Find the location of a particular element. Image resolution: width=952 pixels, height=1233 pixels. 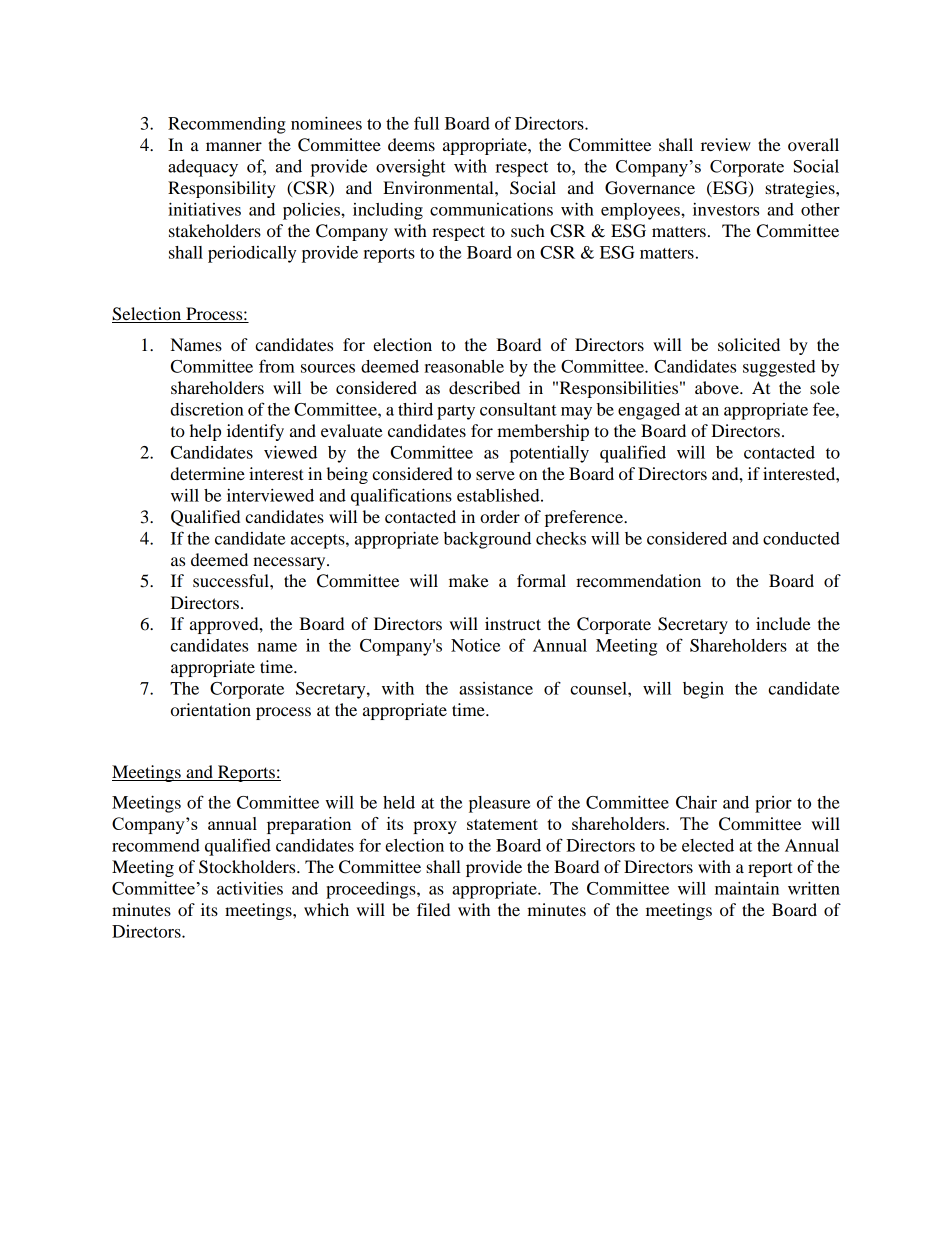

review is located at coordinates (726, 144).
